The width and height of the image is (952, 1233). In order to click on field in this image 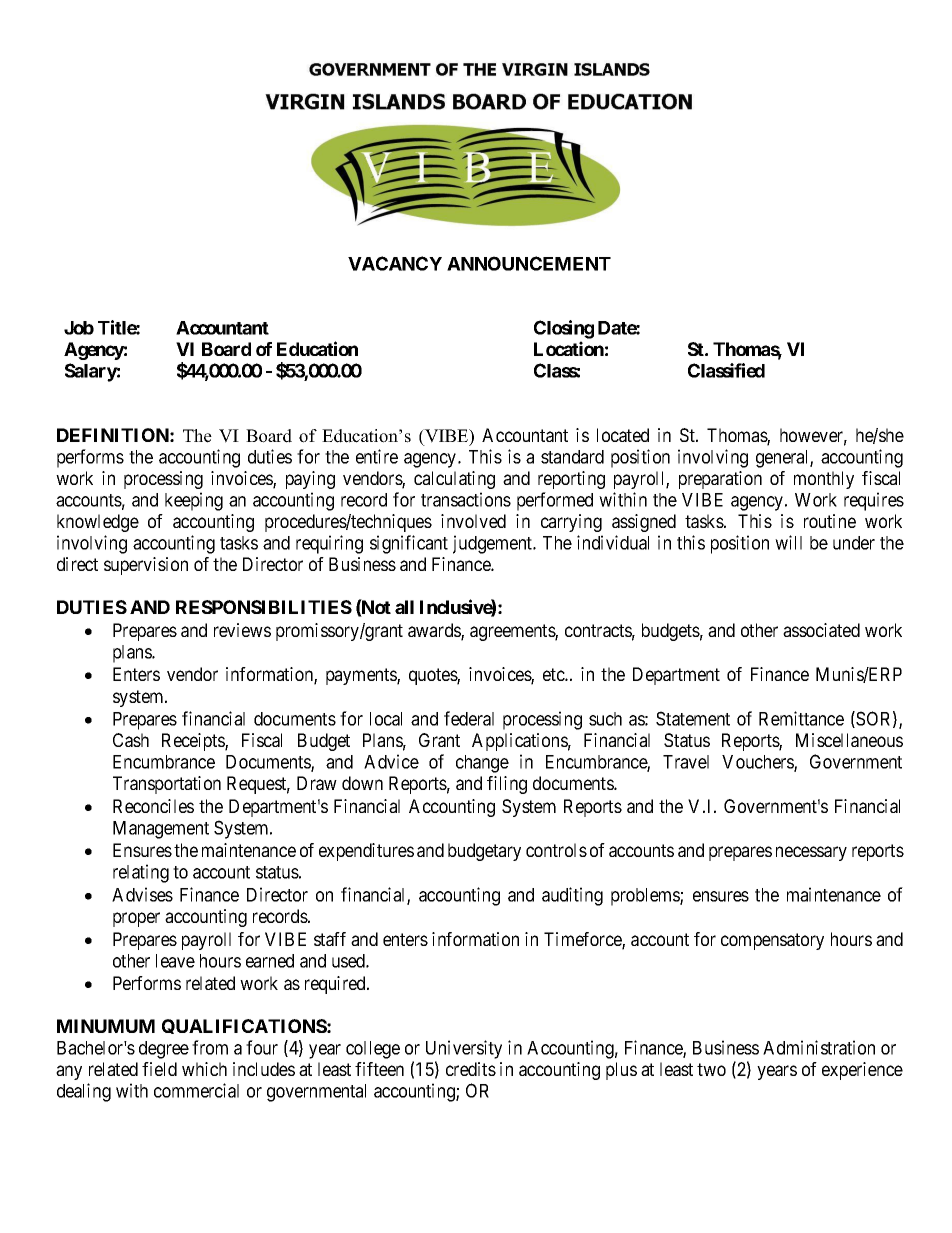, I will do `click(159, 1069)`.
